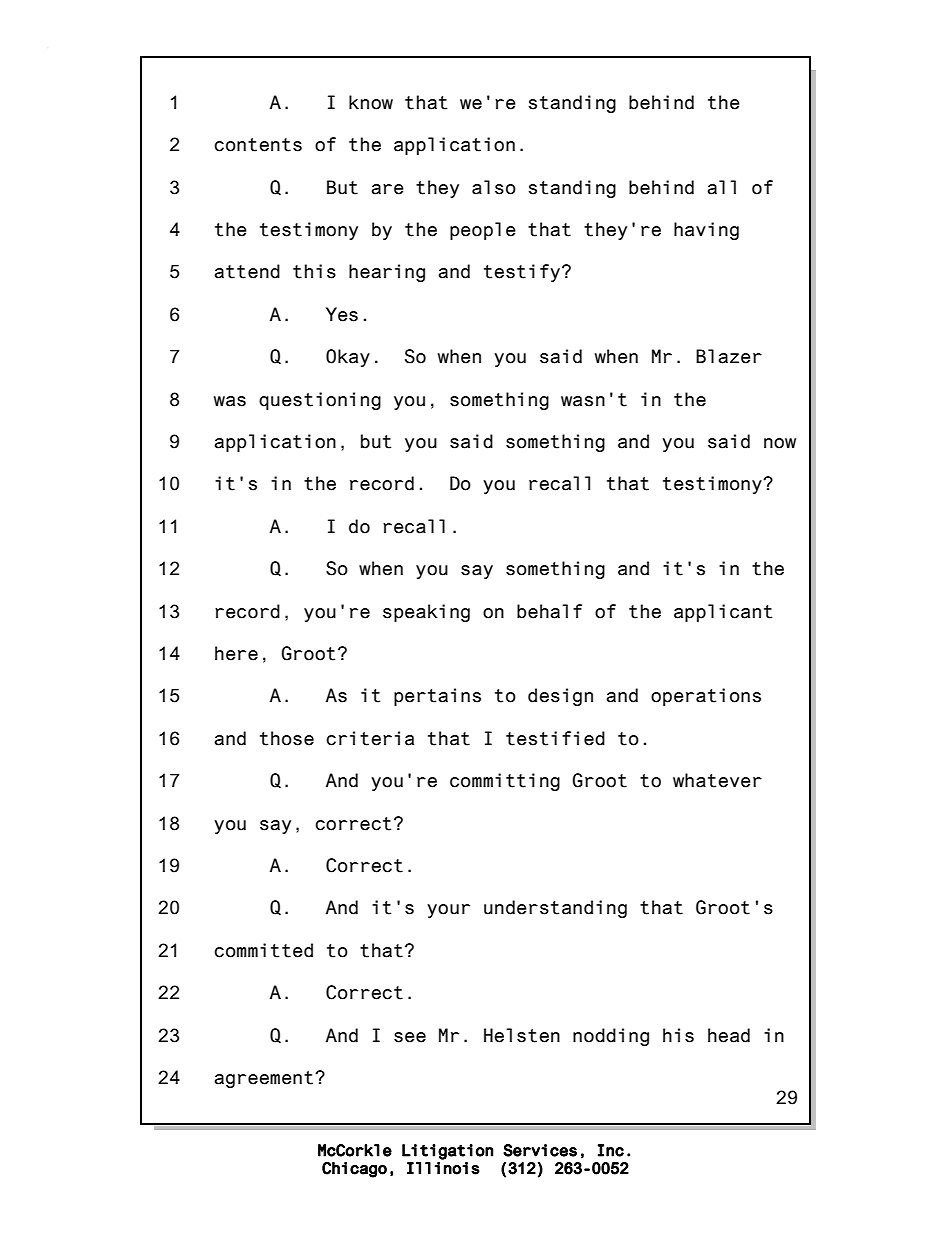 This image has width=952, height=1233. Describe the element at coordinates (723, 613) in the image. I see `applicant` at that location.
